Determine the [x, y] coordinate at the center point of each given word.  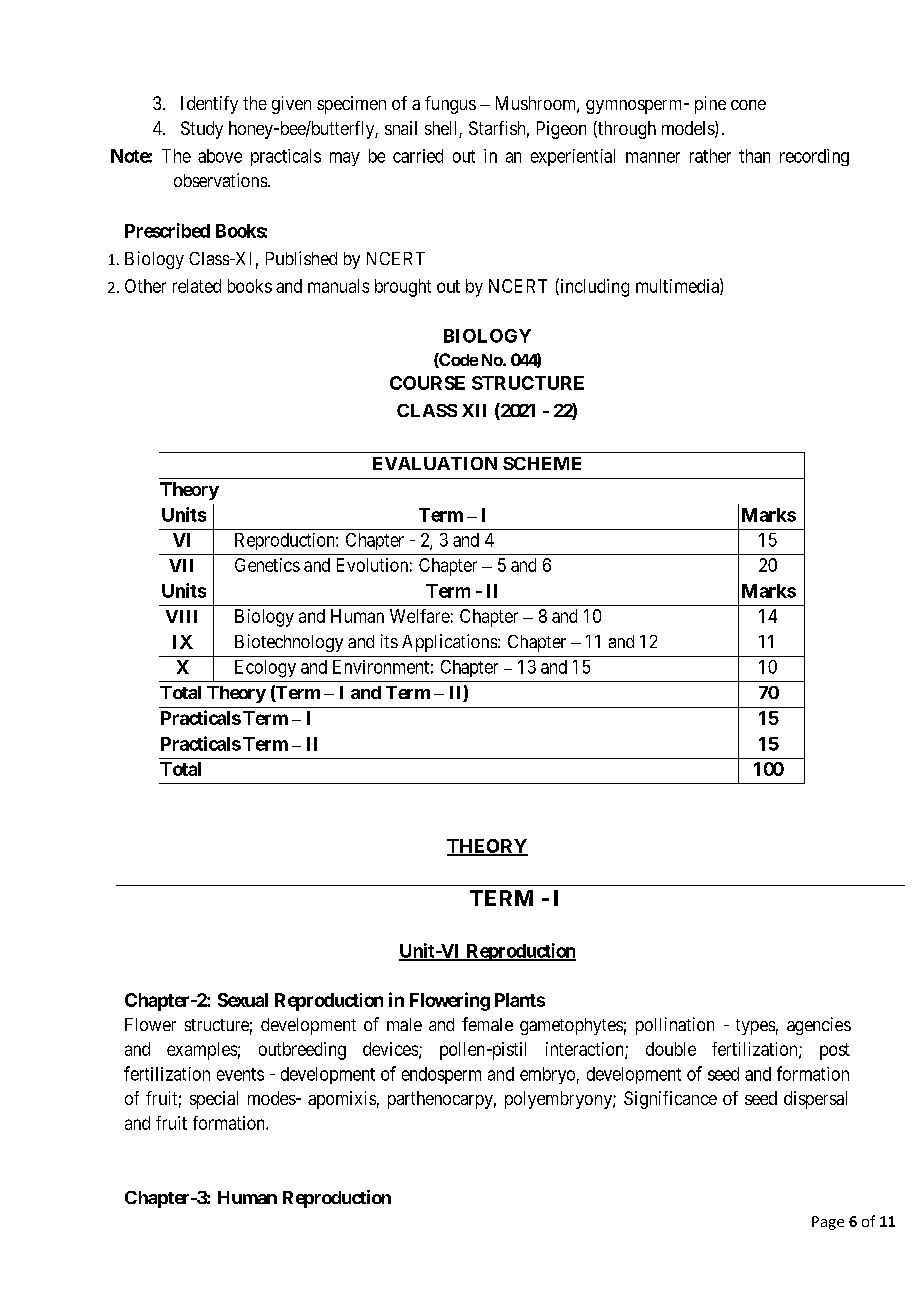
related [197, 286]
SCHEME [542, 463]
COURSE [427, 383]
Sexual [243, 1000]
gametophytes [571, 1026]
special [214, 1100]
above [220, 156]
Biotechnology [289, 643]
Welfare [420, 616]
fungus [450, 105]
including [593, 287]
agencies [819, 1026]
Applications [450, 643]
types [755, 1027]
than [754, 156]
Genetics [267, 565]
